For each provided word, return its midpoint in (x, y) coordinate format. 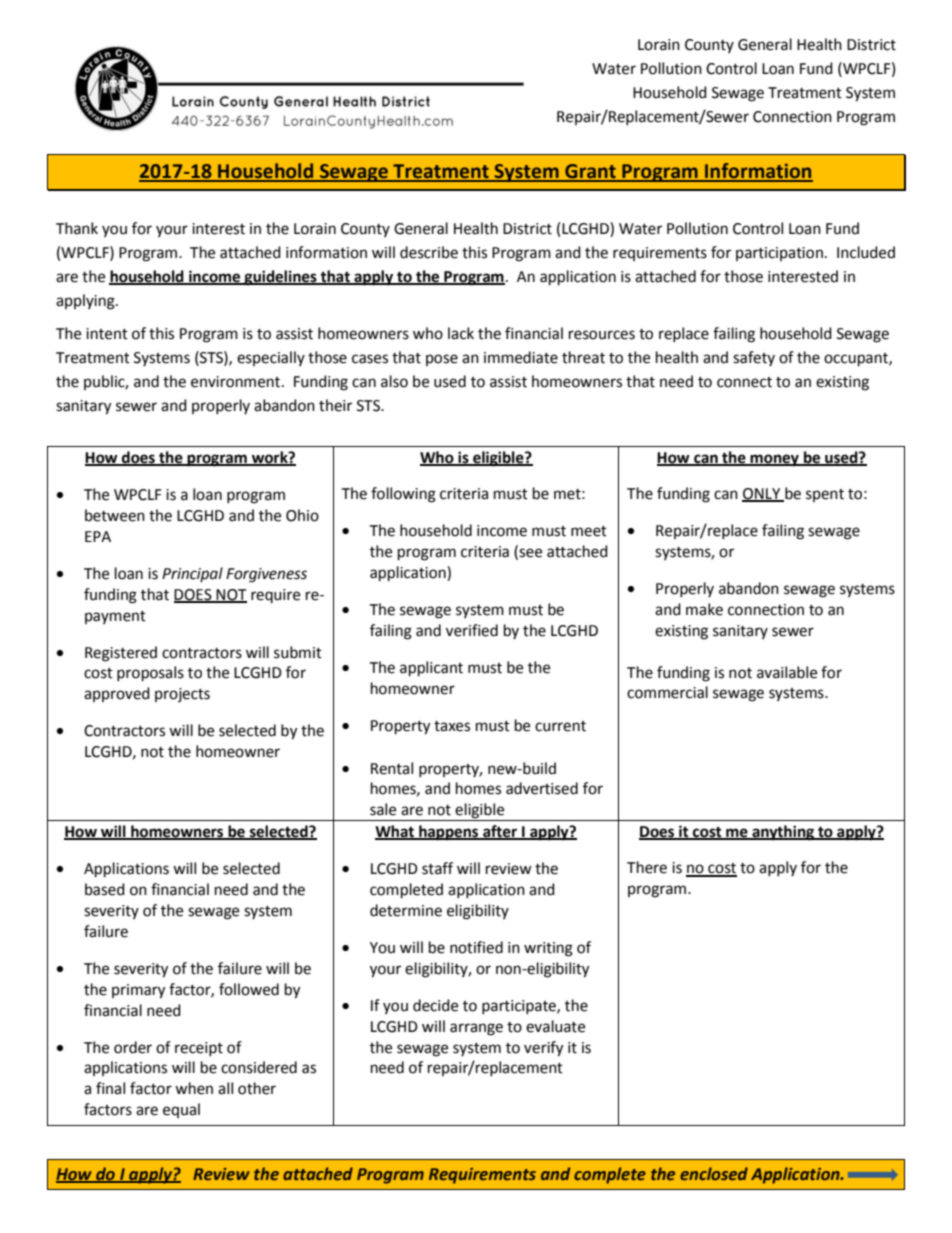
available (787, 672)
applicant (431, 669)
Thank (77, 228)
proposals (150, 674)
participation (779, 254)
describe (429, 252)
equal (181, 1110)
